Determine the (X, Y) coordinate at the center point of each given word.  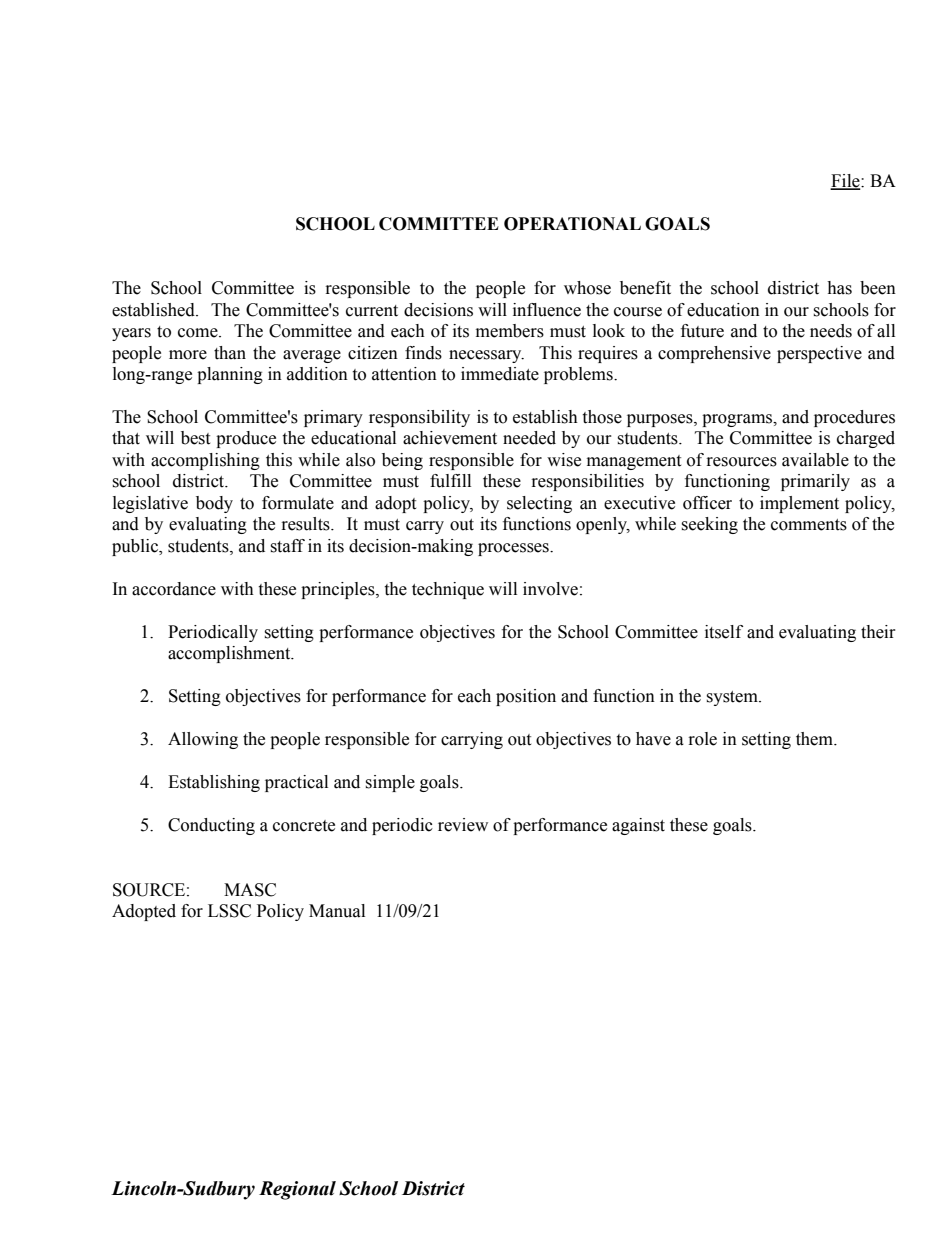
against (638, 826)
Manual (337, 911)
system (733, 698)
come (199, 333)
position (526, 697)
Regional (297, 1190)
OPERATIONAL (572, 224)
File (846, 181)
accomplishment (230, 654)
